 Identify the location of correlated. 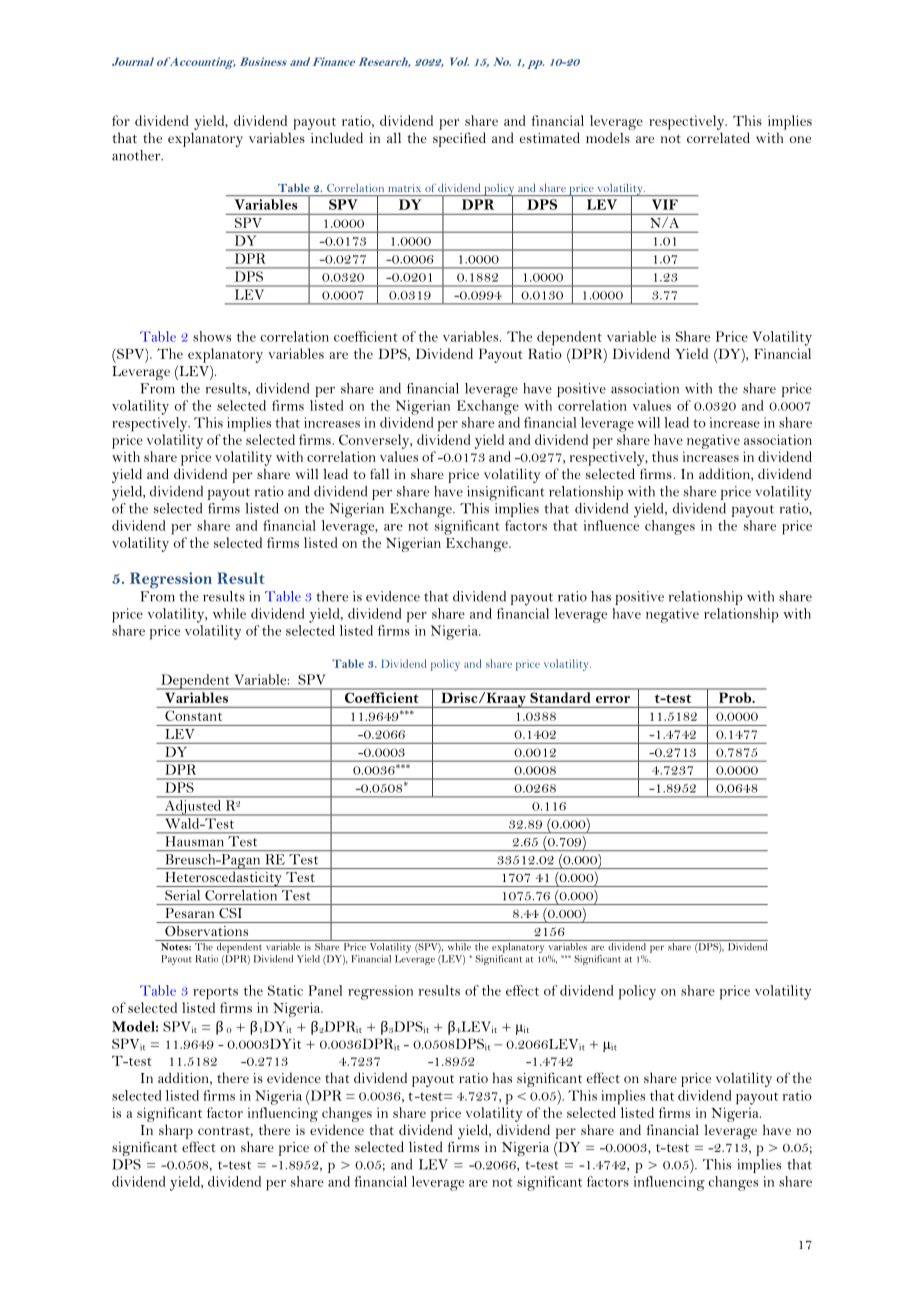
(718, 137).
